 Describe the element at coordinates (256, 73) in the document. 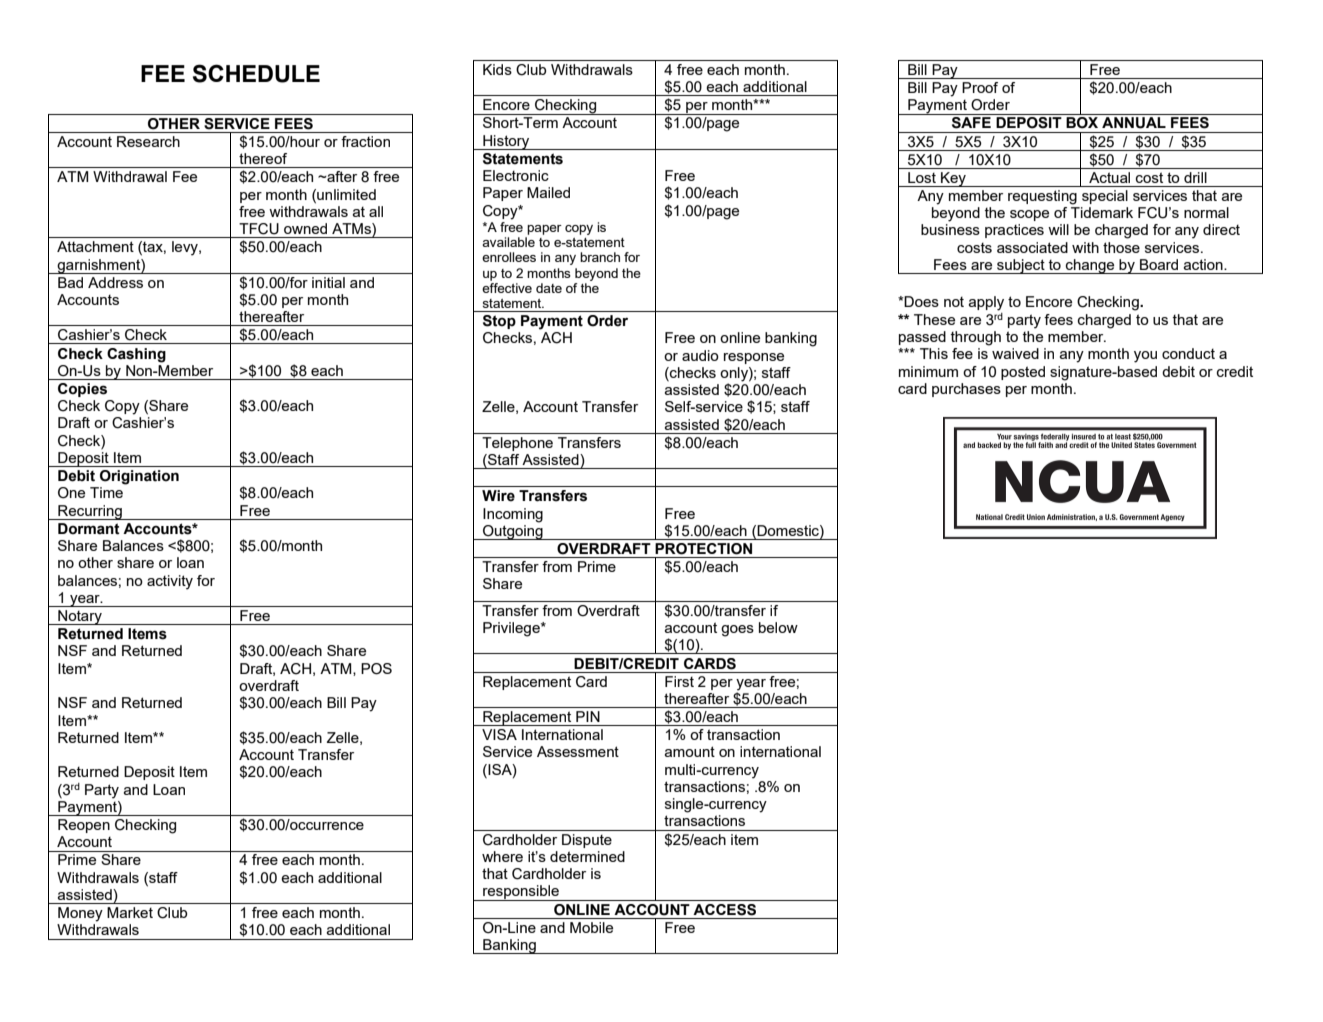

I see `SCHEDULE` at that location.
